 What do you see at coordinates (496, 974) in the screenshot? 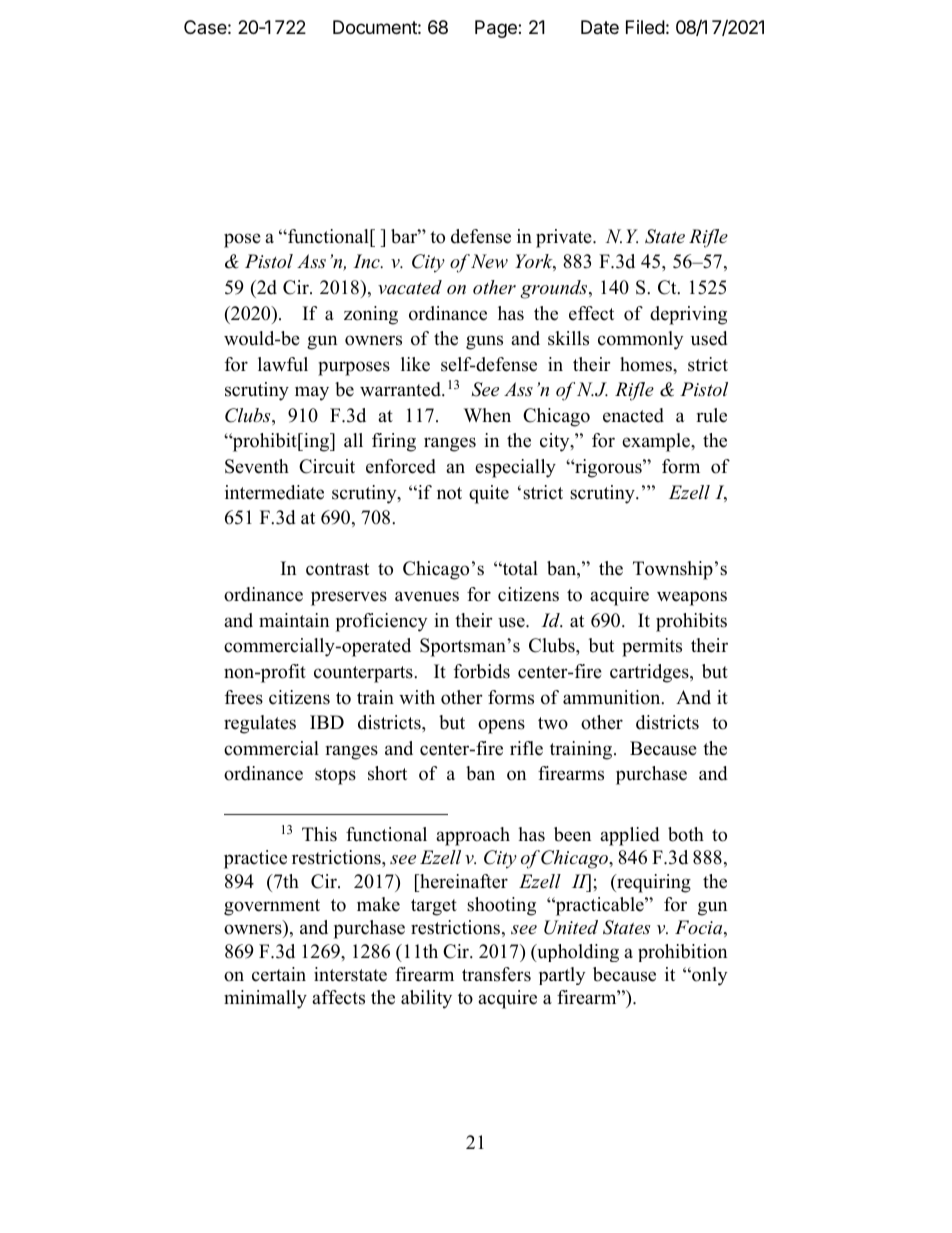
I see `transfers` at bounding box center [496, 974].
